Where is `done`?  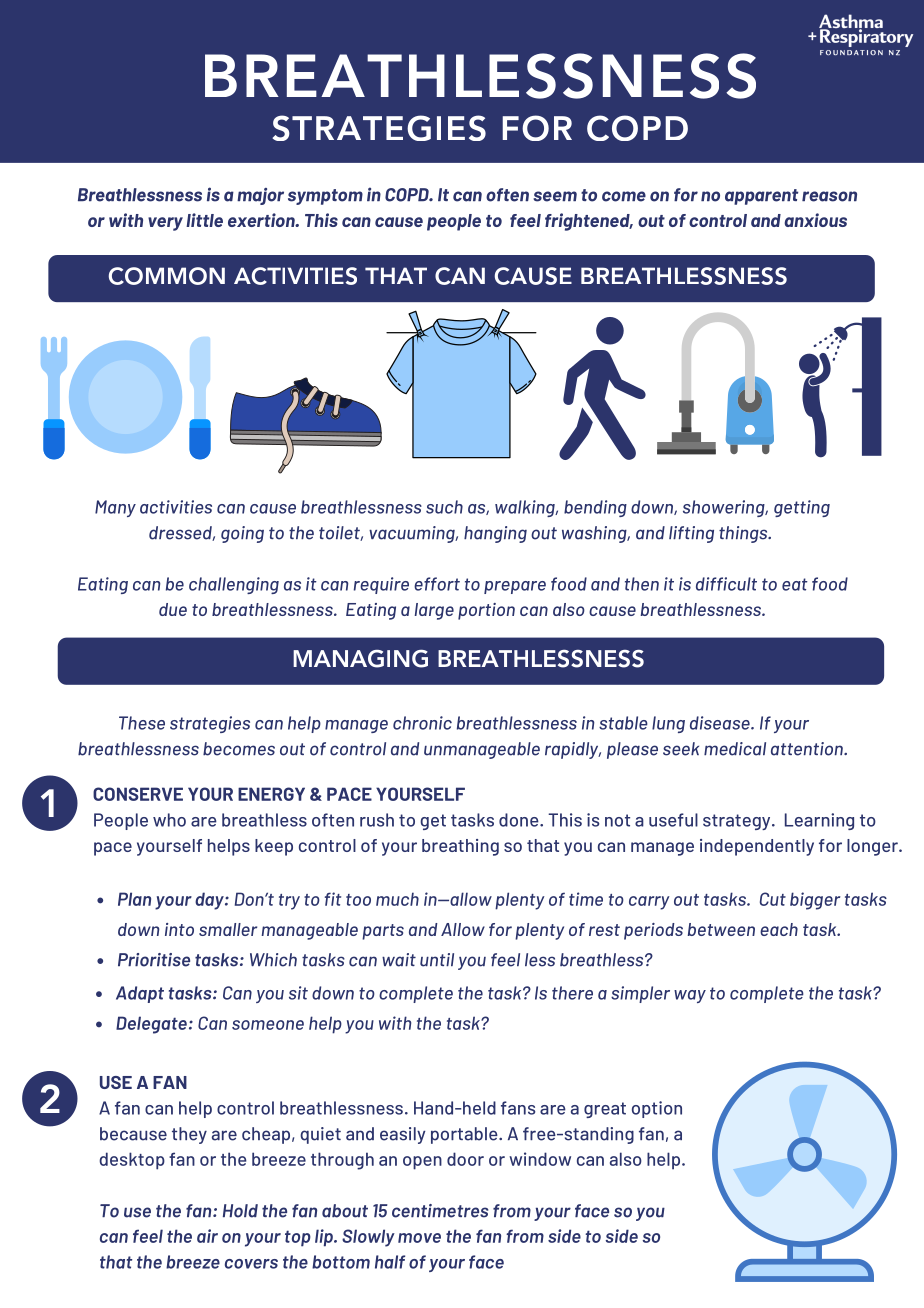 done is located at coordinates (520, 820).
